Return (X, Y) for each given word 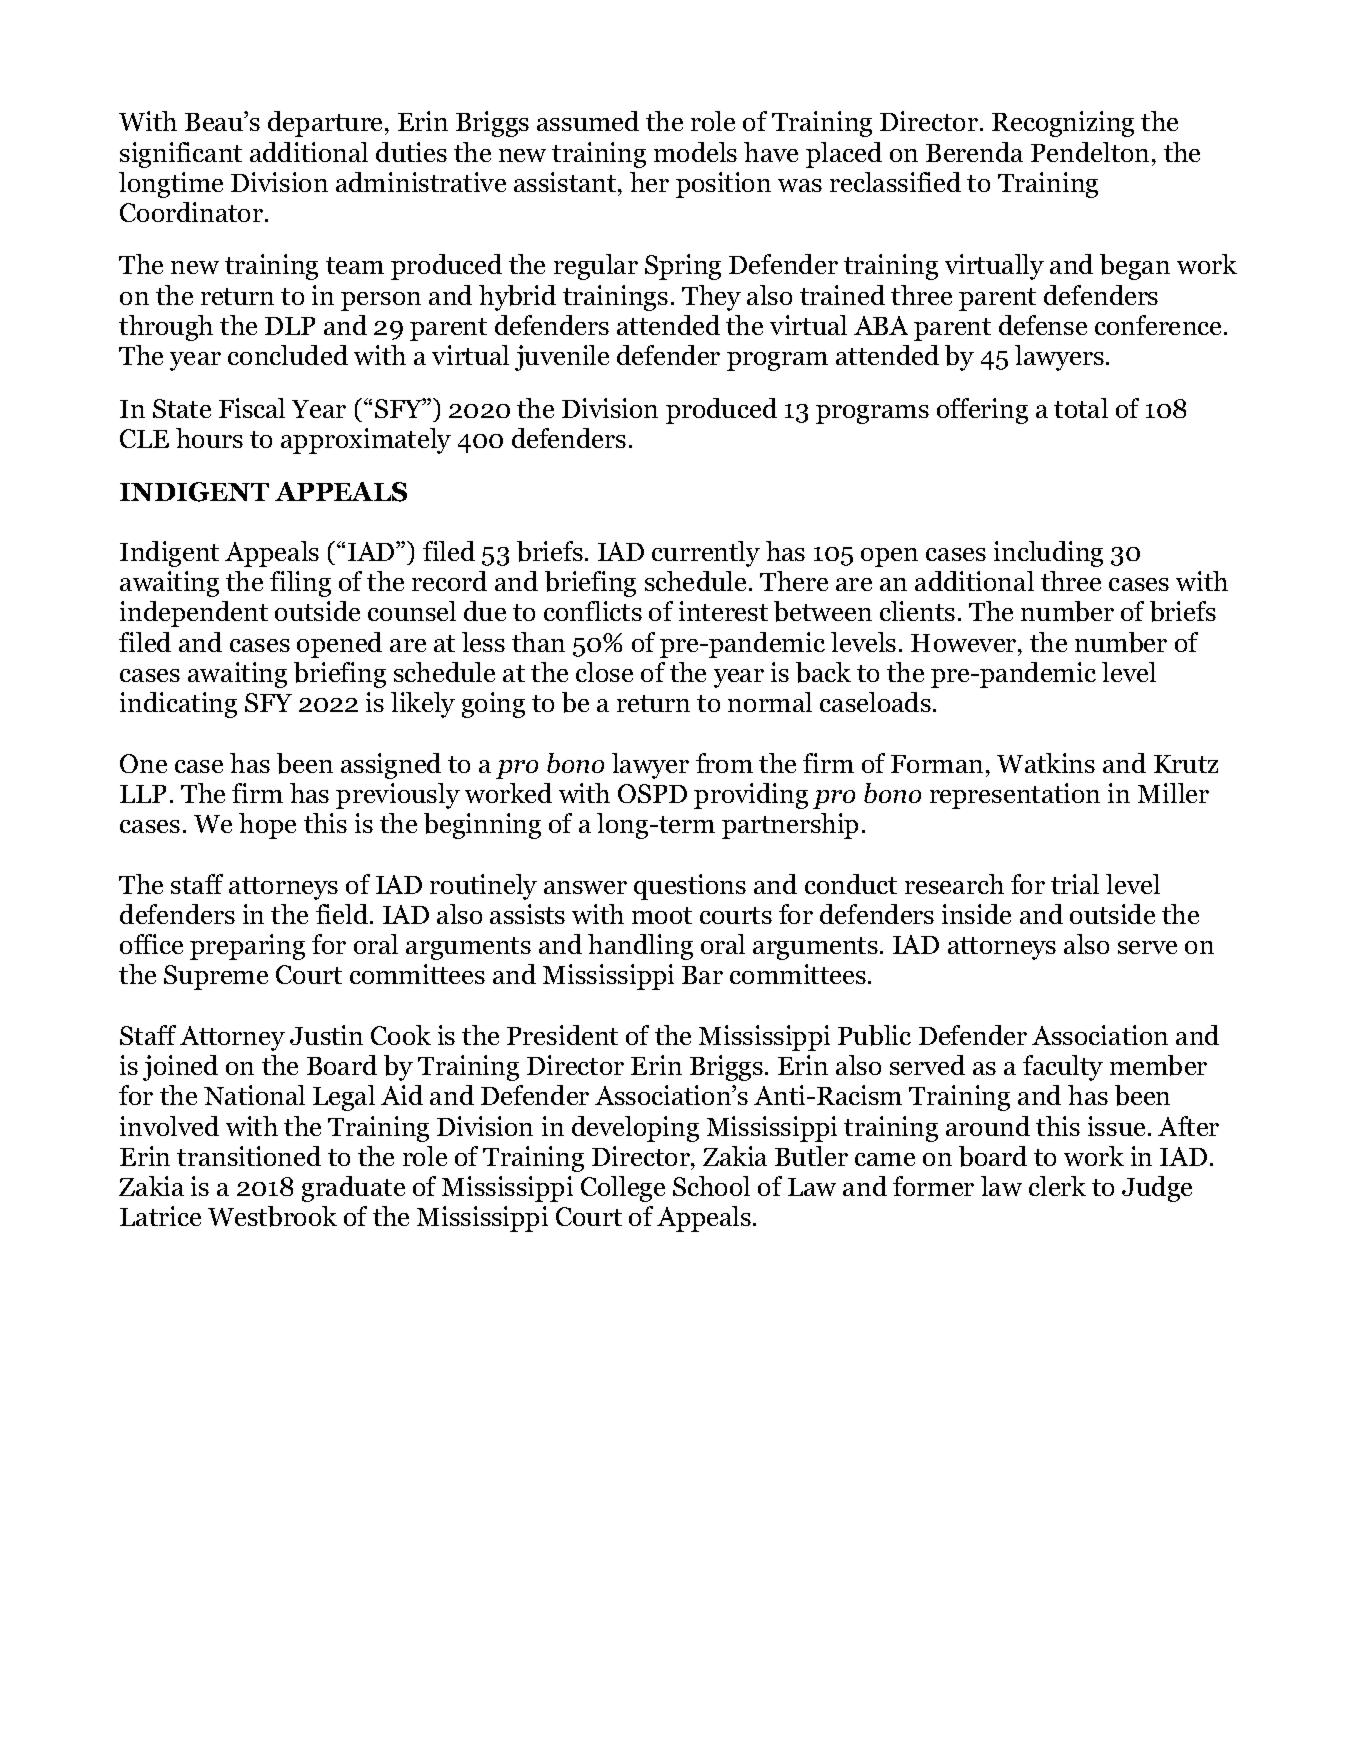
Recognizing (1063, 124)
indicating (178, 705)
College (623, 1189)
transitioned (249, 1156)
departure (327, 124)
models (695, 152)
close (604, 672)
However (965, 643)
